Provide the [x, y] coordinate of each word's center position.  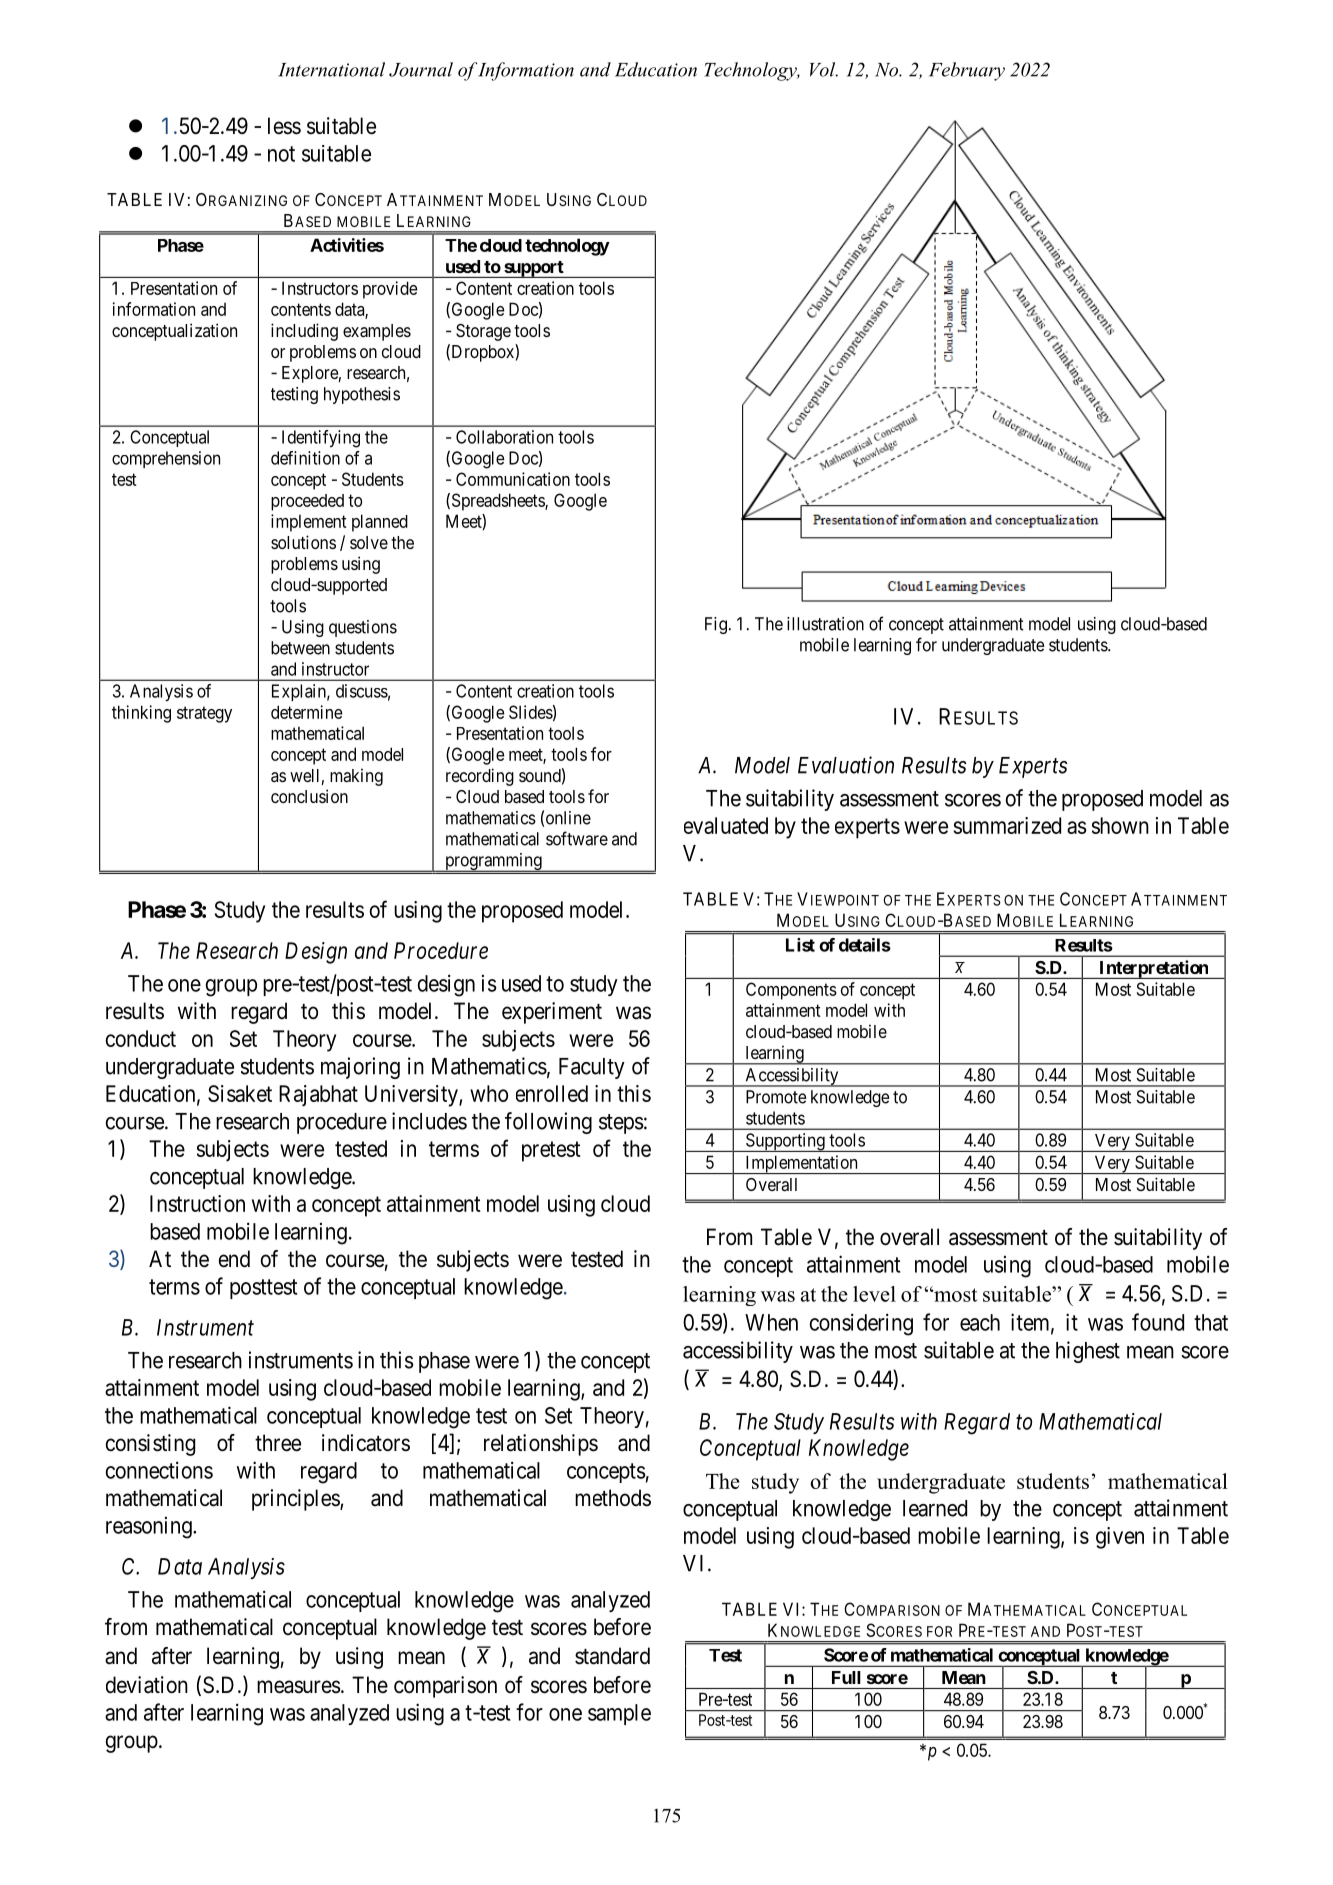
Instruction [197, 1203]
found [1158, 1322]
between [300, 648]
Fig [716, 625]
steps [621, 1124]
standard [612, 1656]
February [967, 71]
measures [299, 1687]
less [284, 126]
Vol [824, 69]
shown [1120, 825]
